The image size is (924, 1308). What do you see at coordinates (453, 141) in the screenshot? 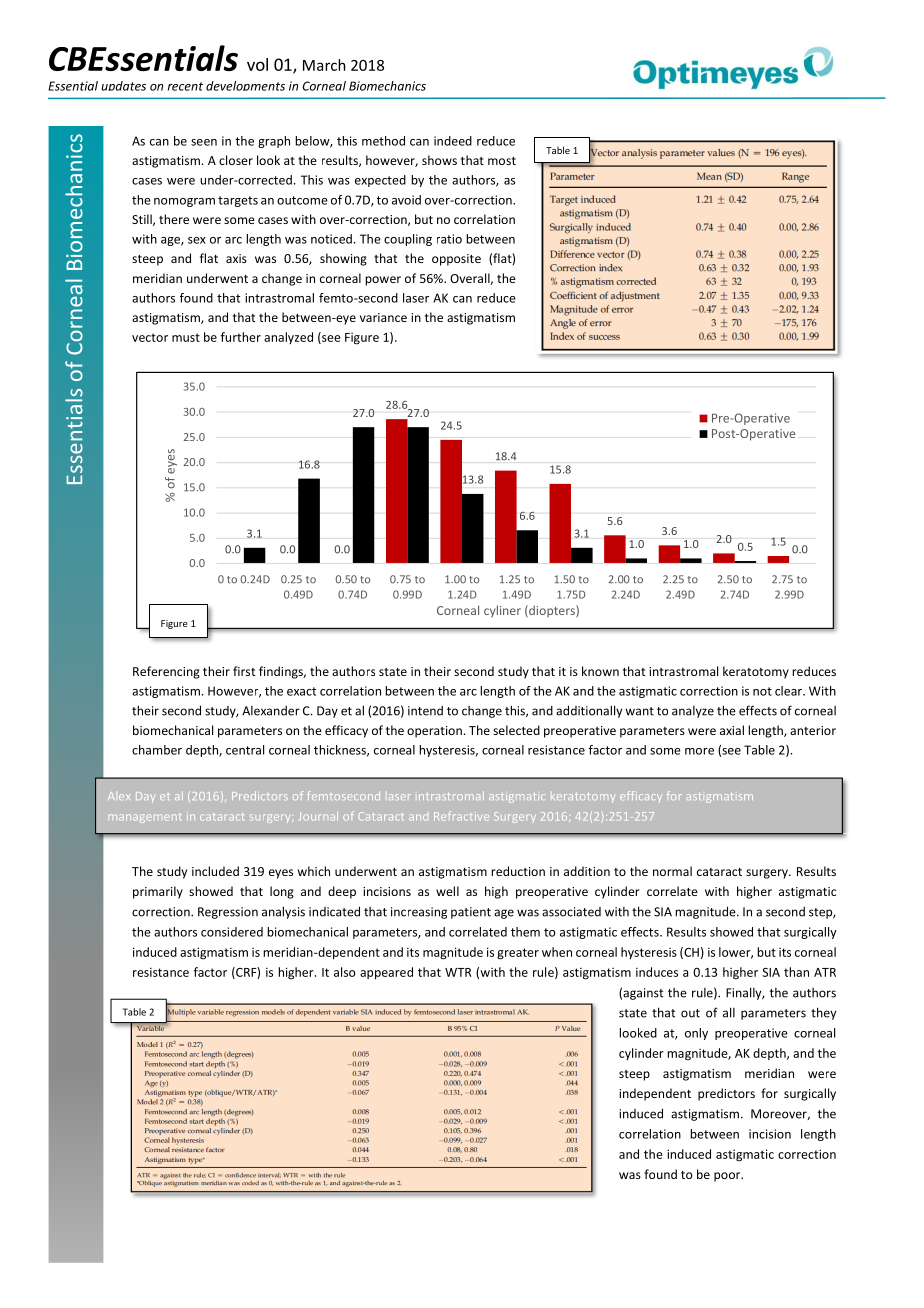
I see `indeed` at bounding box center [453, 141].
